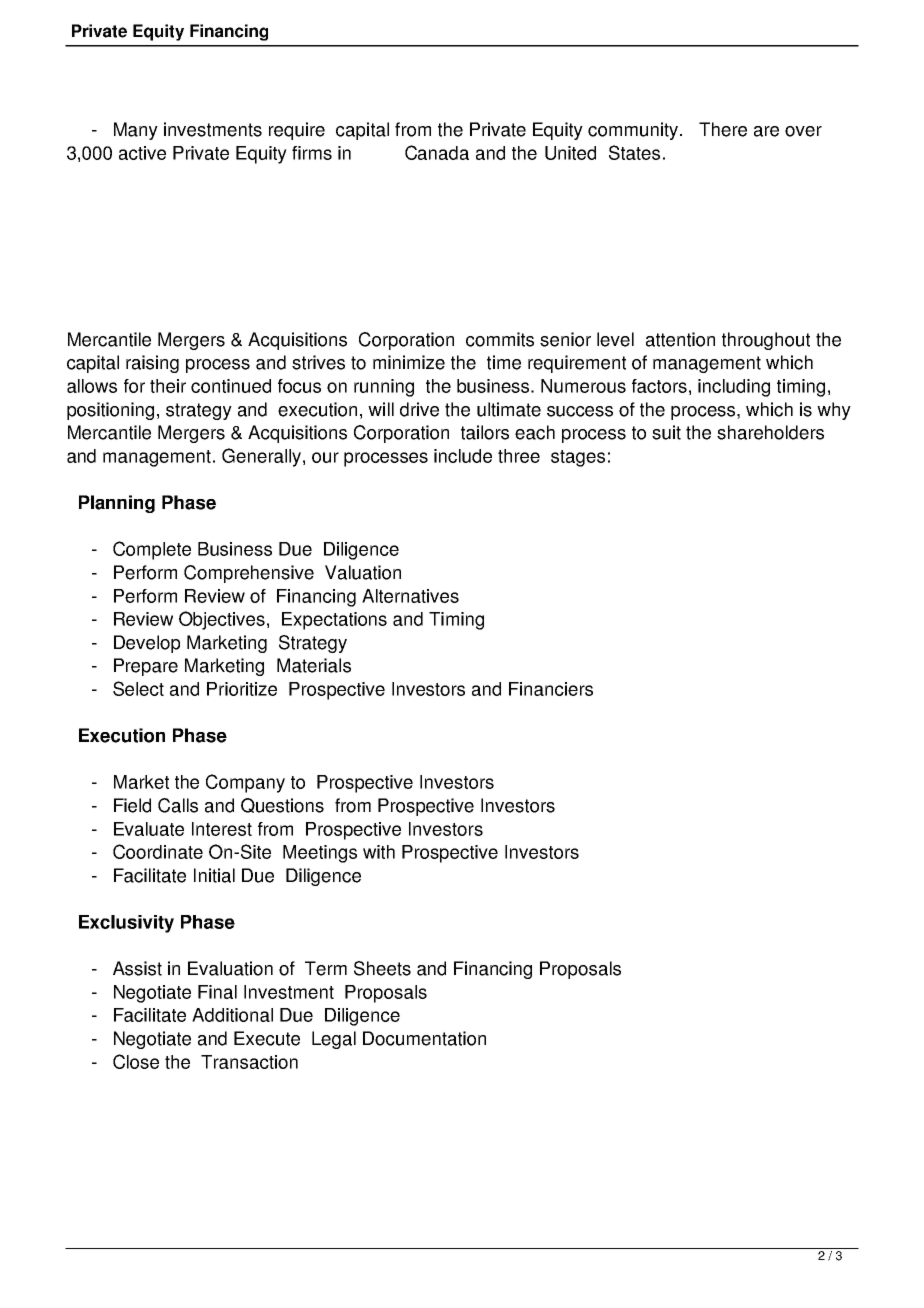 This screenshot has width=924, height=1308. Describe the element at coordinates (551, 689) in the screenshot. I see `Financiers` at that location.
